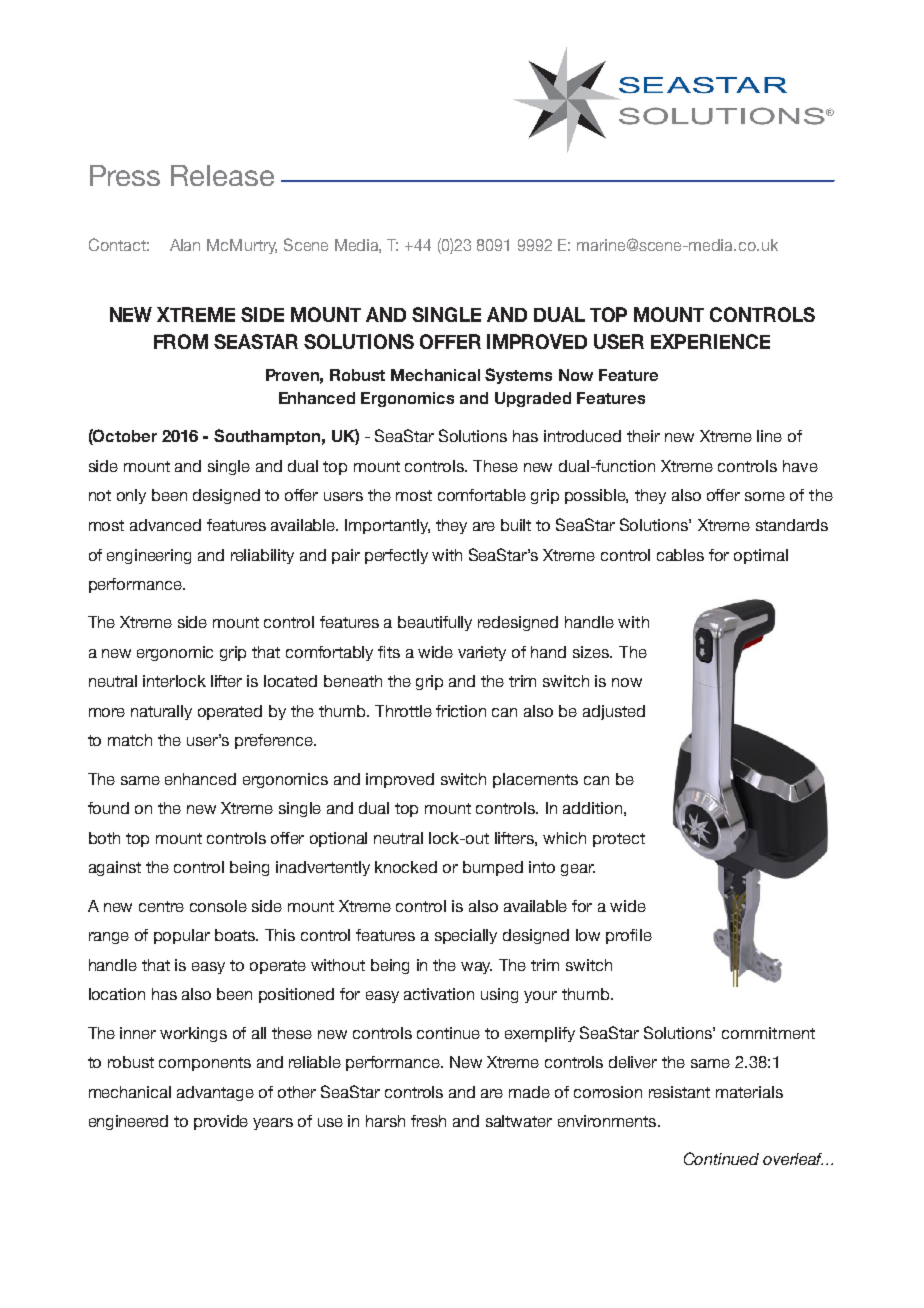 This screenshot has height=1308, width=924. What do you see at coordinates (149, 556) in the screenshot?
I see `engineering` at bounding box center [149, 556].
